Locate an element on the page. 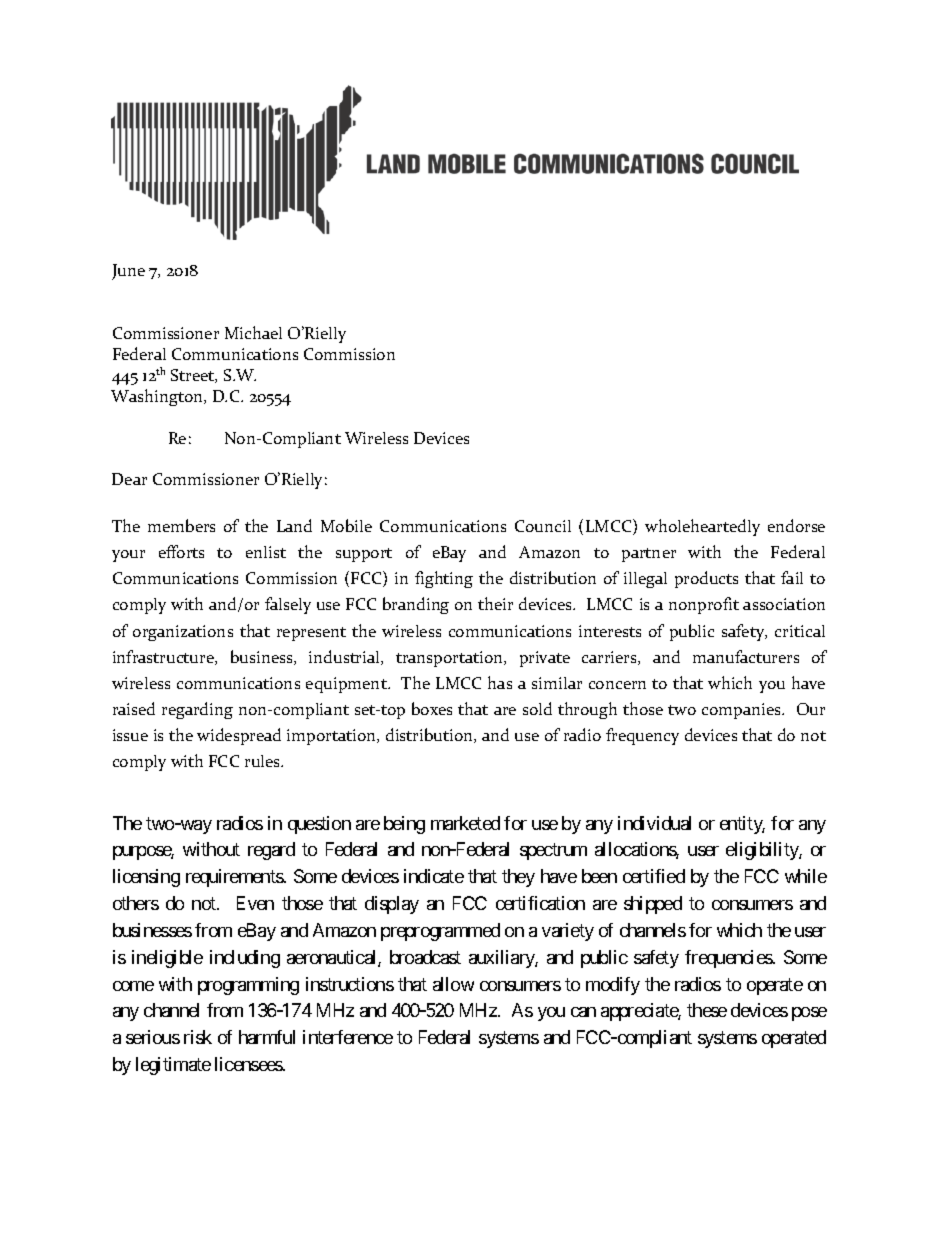 The image size is (952, 1233). wholeheartedly is located at coordinates (702, 527).
